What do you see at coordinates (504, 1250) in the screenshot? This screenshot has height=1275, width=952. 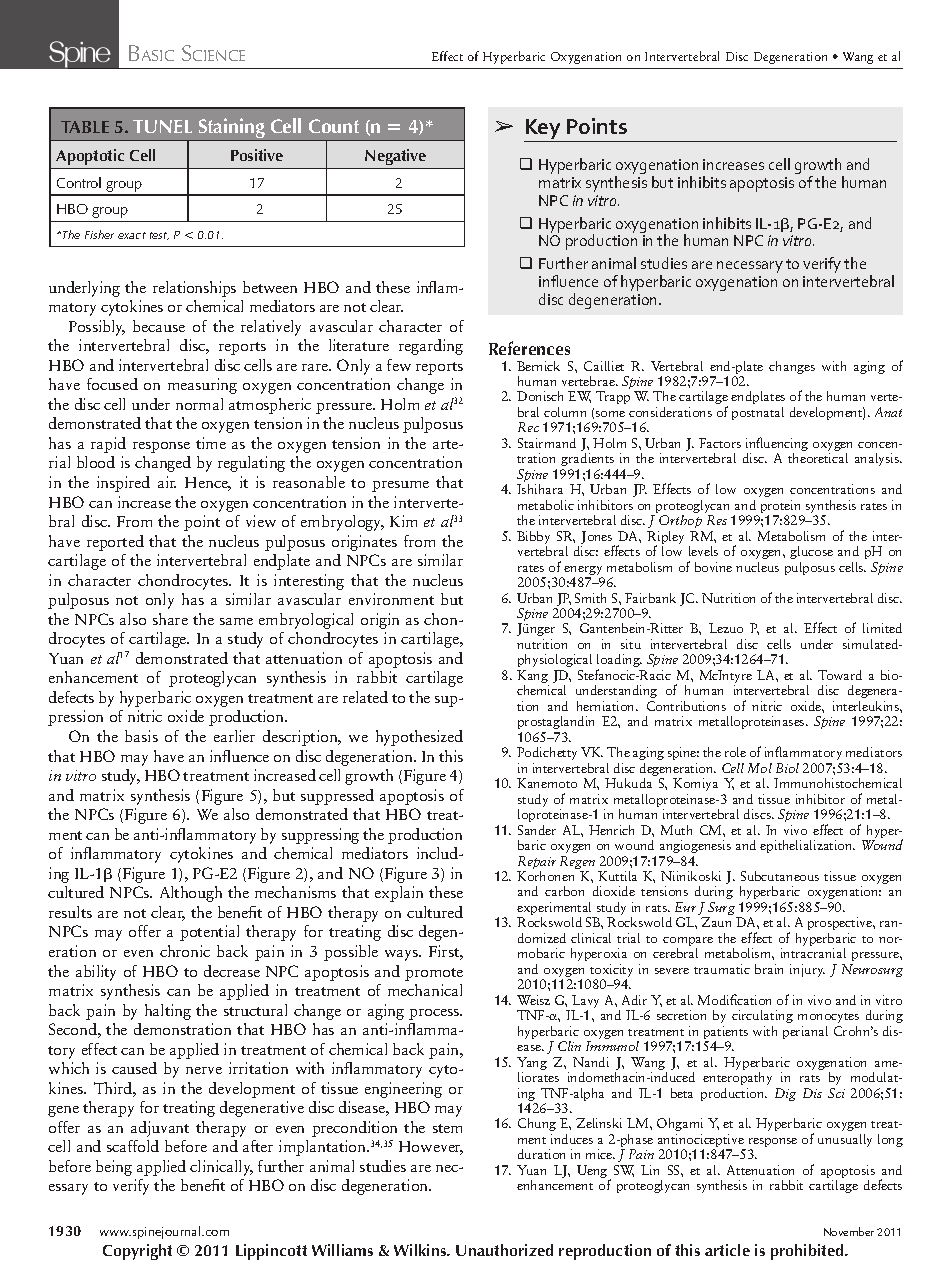 I see `Unauthorized` at bounding box center [504, 1250].
